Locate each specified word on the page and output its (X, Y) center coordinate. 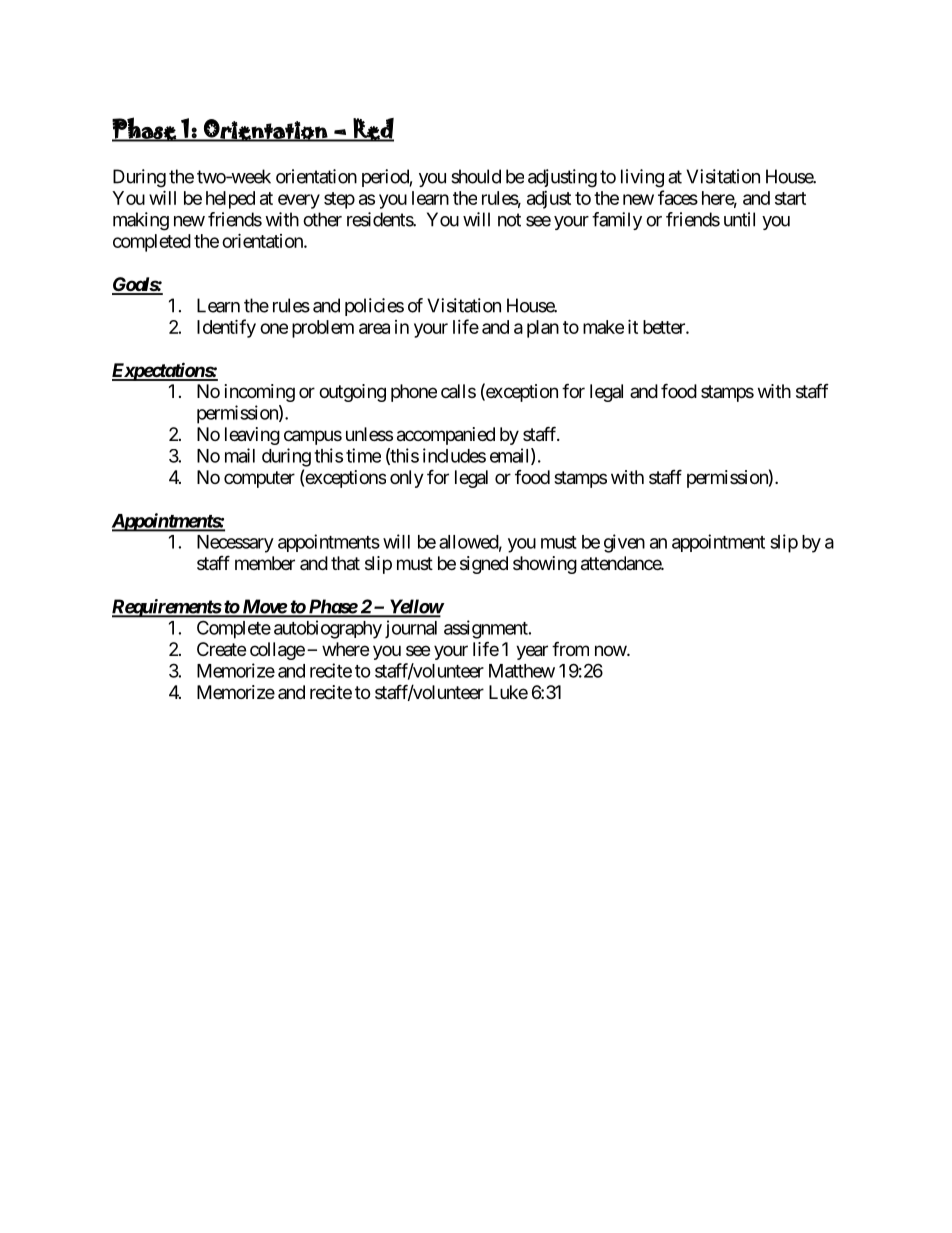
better (665, 327)
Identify (226, 328)
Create (221, 649)
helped (230, 200)
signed (484, 565)
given (624, 543)
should (476, 176)
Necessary (235, 544)
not (509, 220)
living (642, 178)
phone (414, 393)
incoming (260, 393)
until (739, 219)
